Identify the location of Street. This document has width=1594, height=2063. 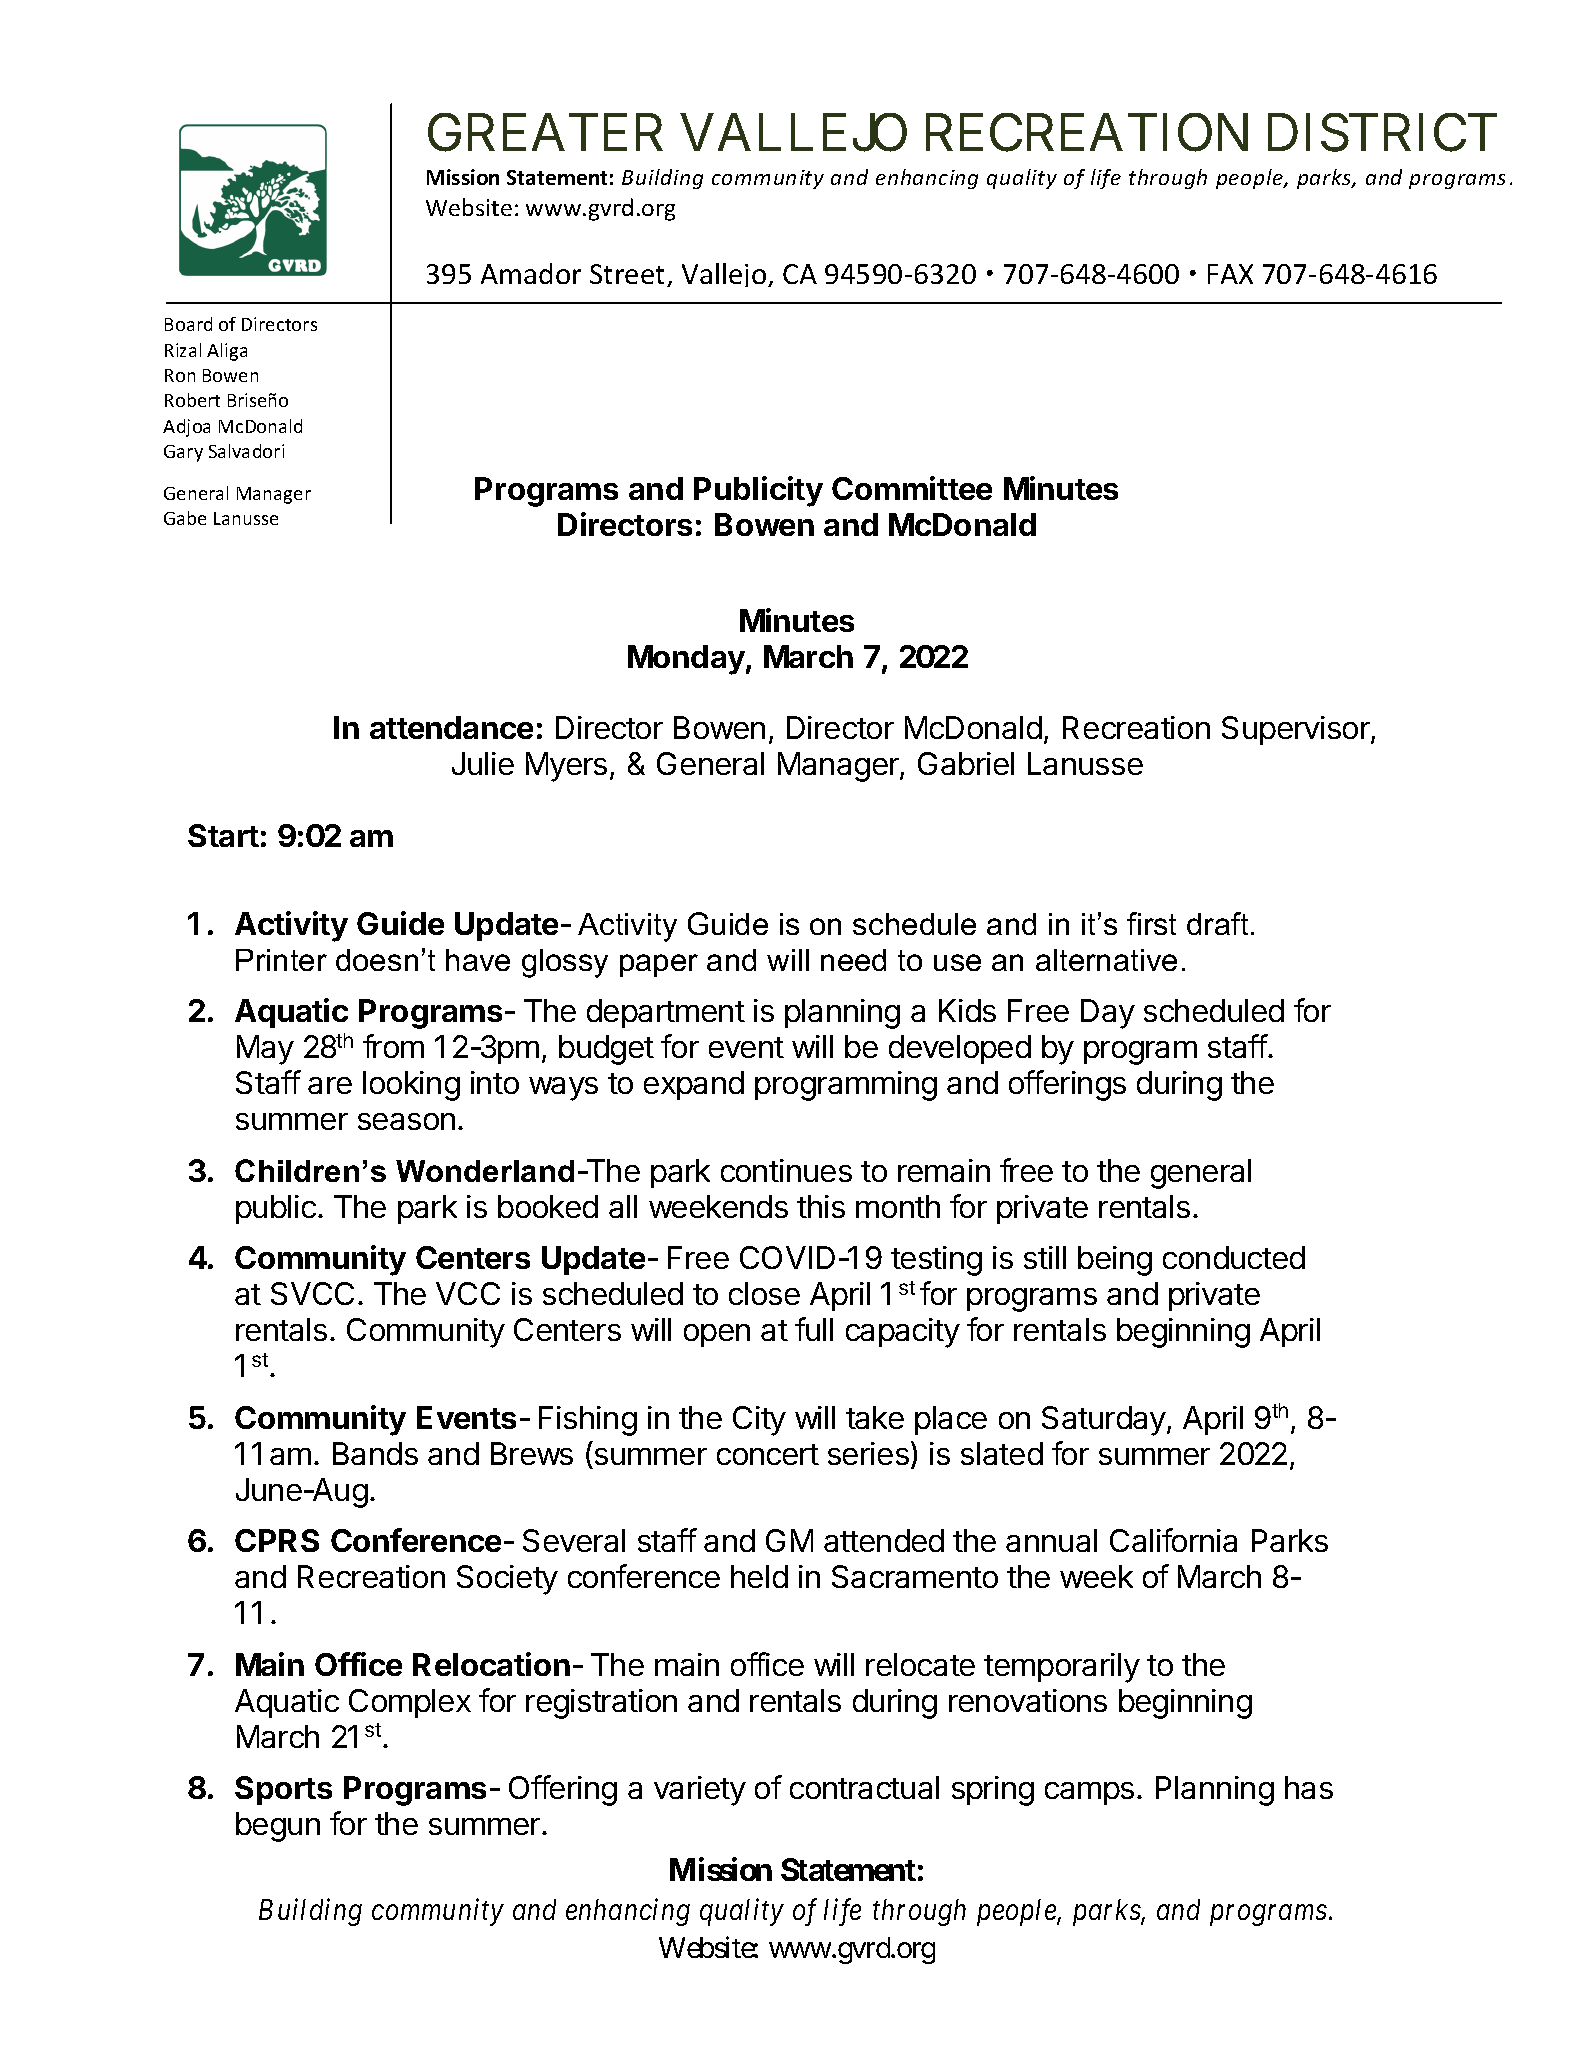
(629, 275).
